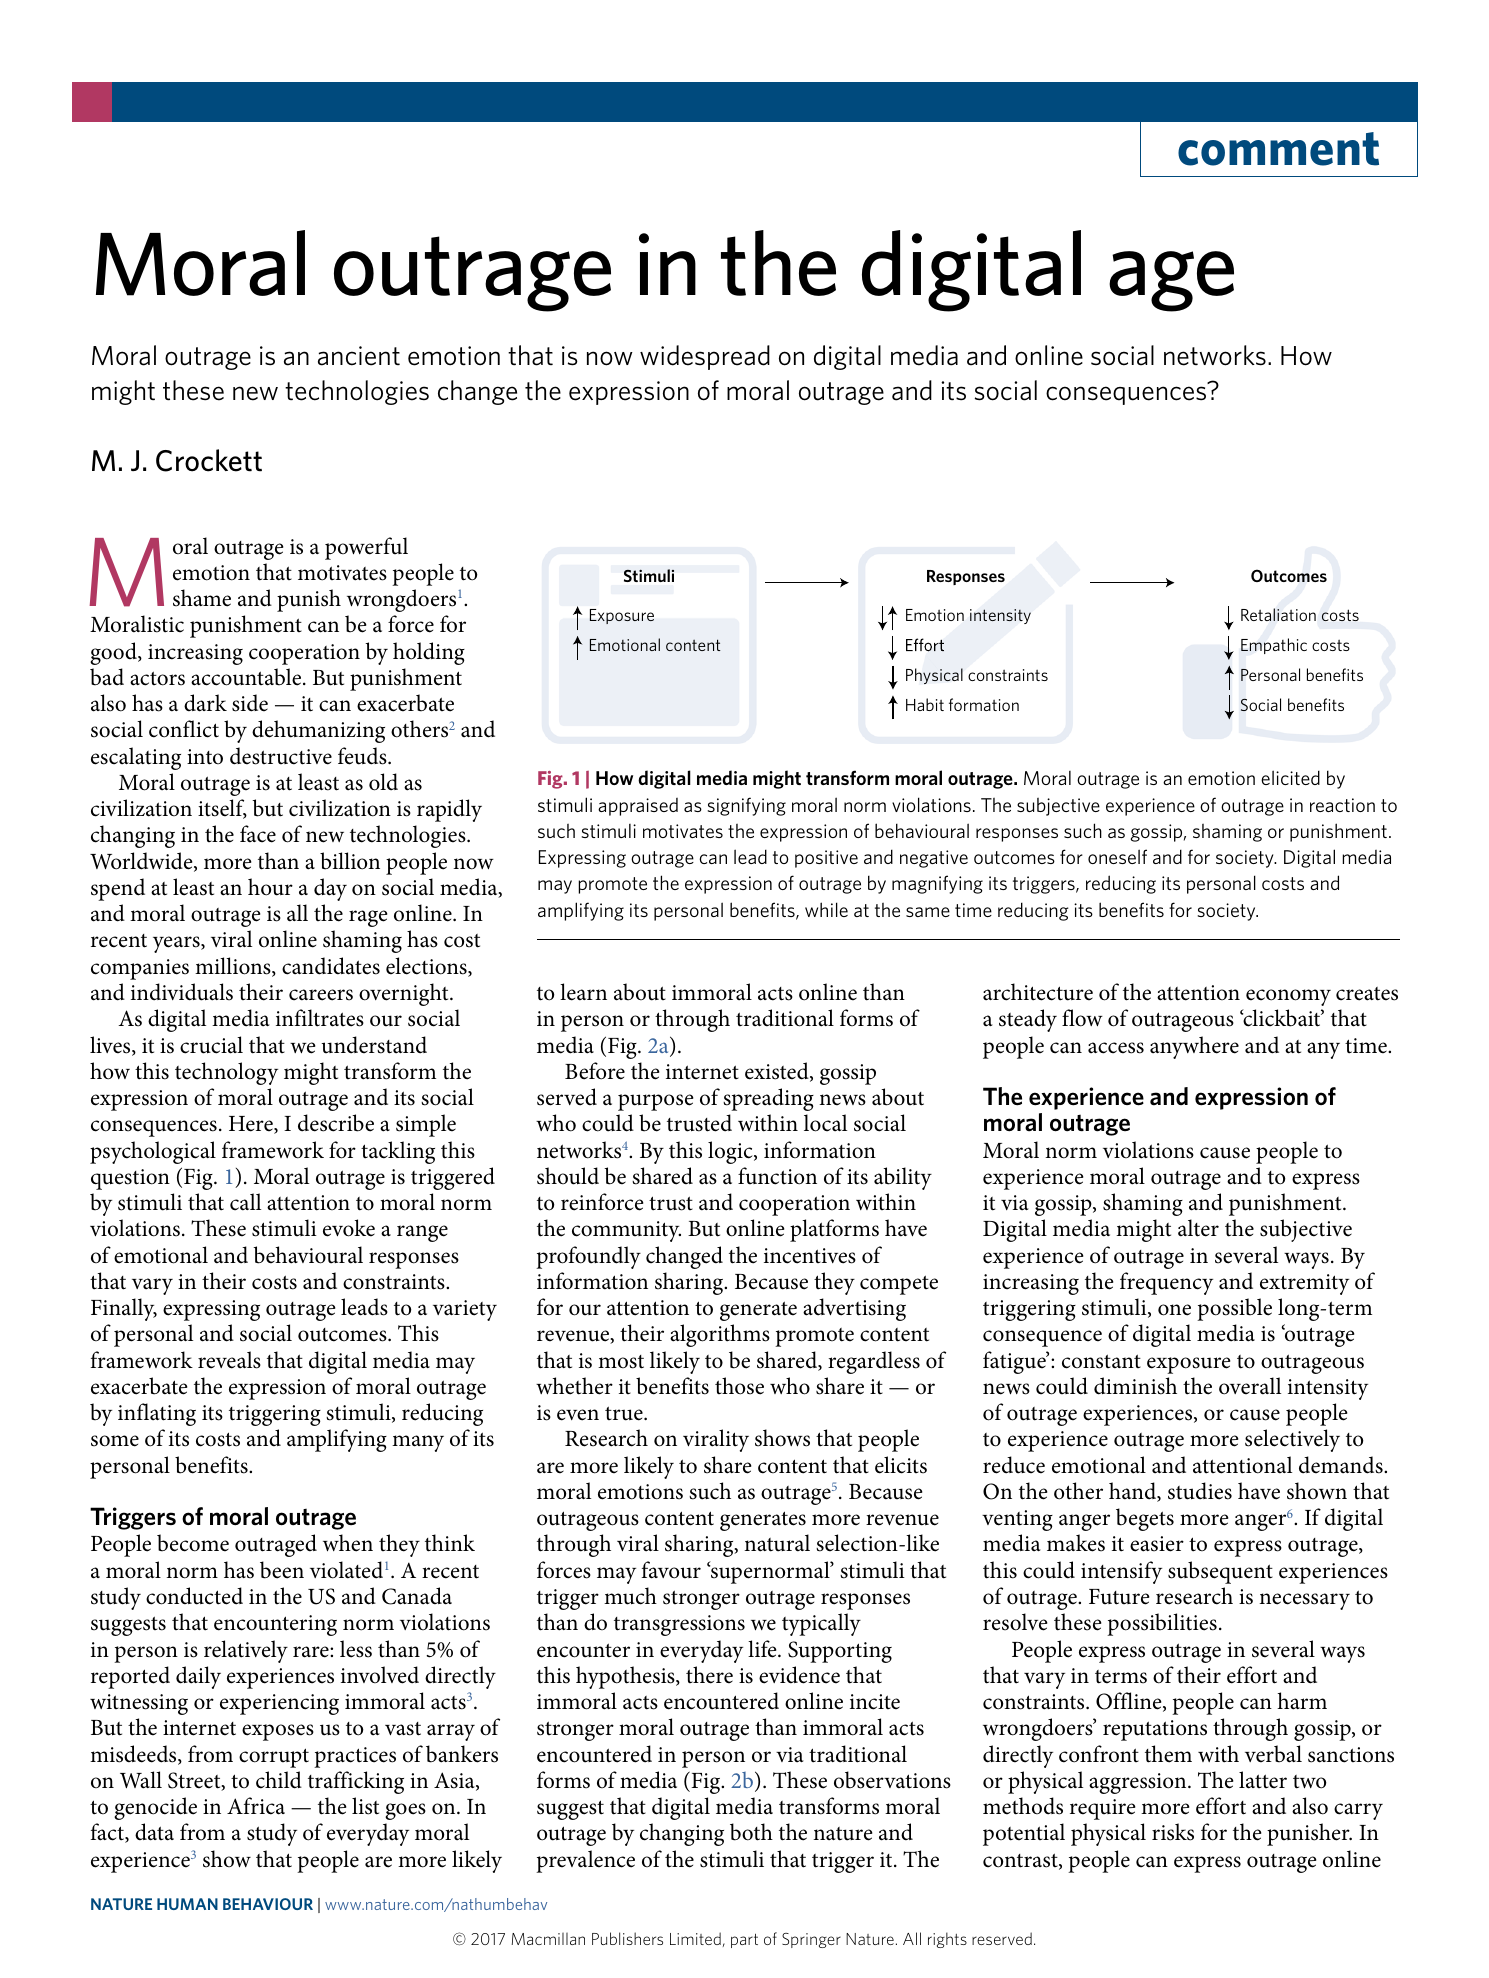 The width and height of the image is (1489, 1978). Describe the element at coordinates (1278, 149) in the image. I see `comment` at that location.
